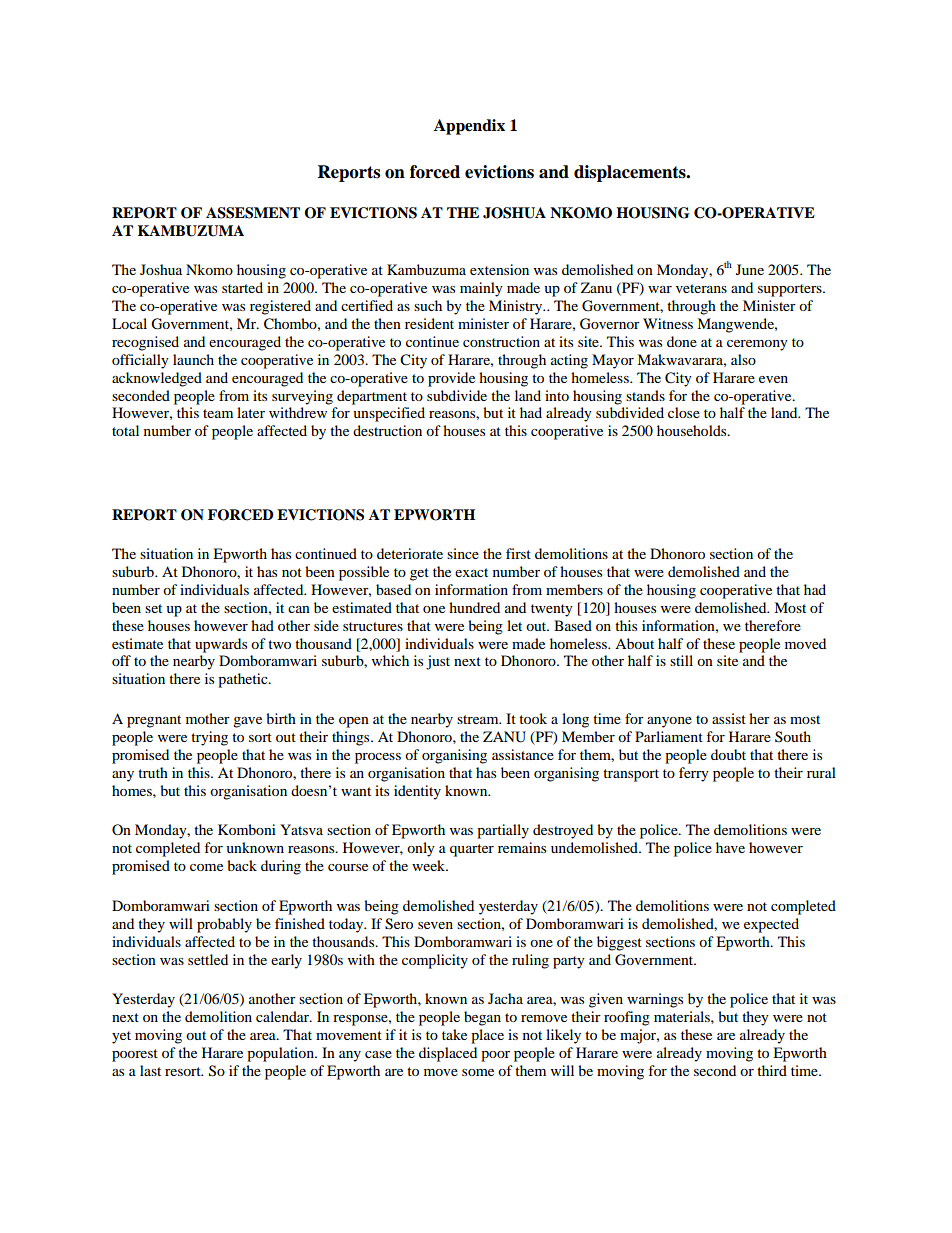  What do you see at coordinates (150, 1070) in the screenshot?
I see `last` at bounding box center [150, 1070].
